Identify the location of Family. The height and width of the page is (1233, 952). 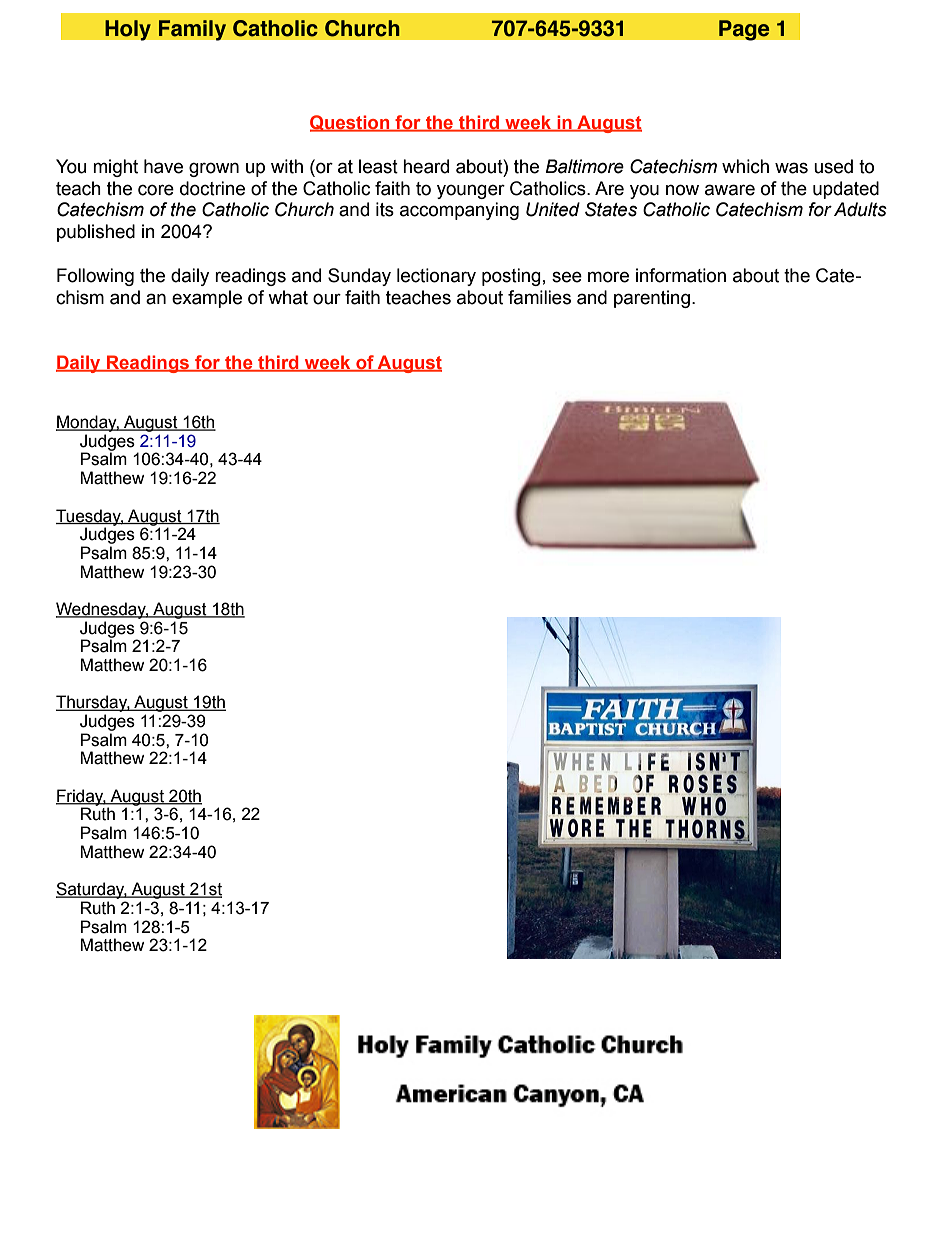
(192, 30).
